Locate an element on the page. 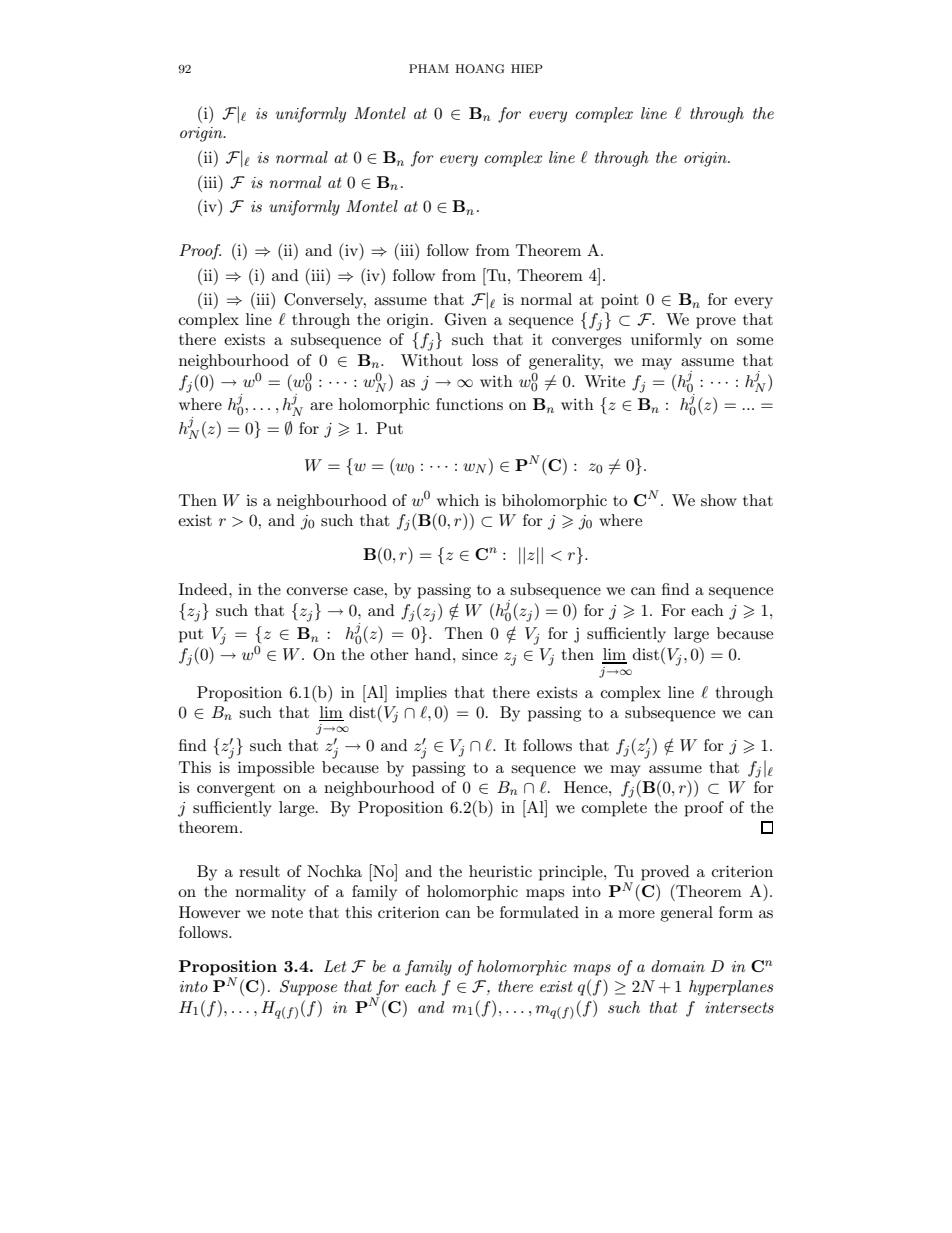 This image has height=1233, width=952. which is located at coordinates (458, 500).
